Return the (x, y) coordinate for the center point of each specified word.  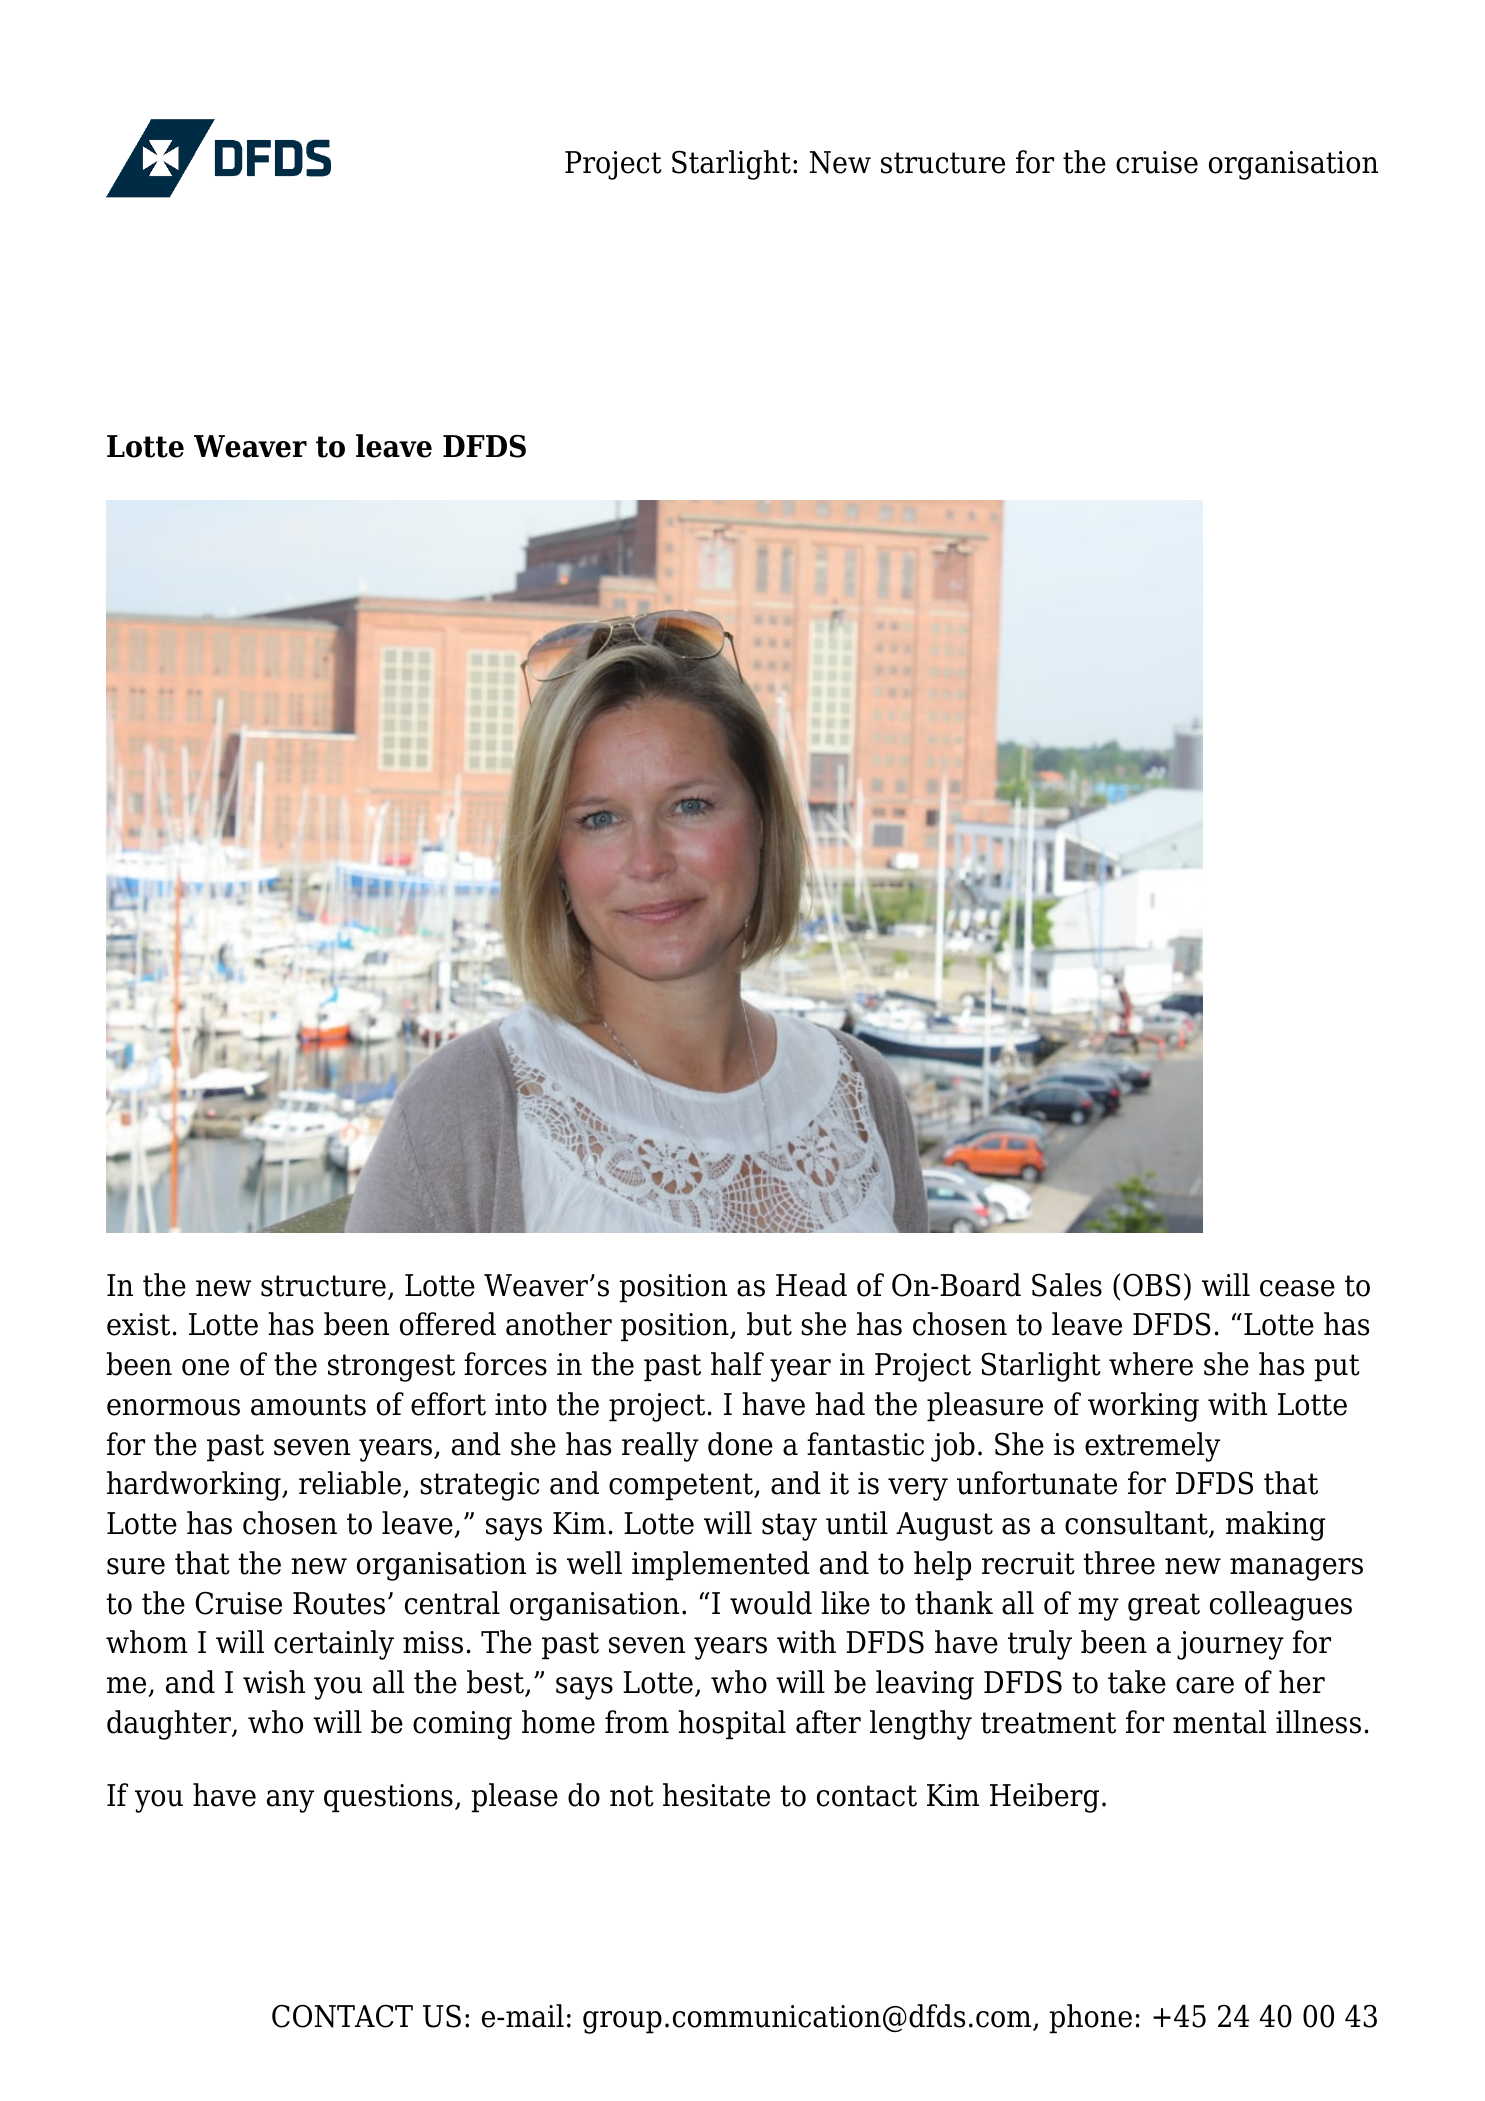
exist (138, 1324)
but (769, 1324)
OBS (1152, 1285)
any (290, 1801)
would (771, 1603)
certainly (334, 1645)
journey (1230, 1645)
